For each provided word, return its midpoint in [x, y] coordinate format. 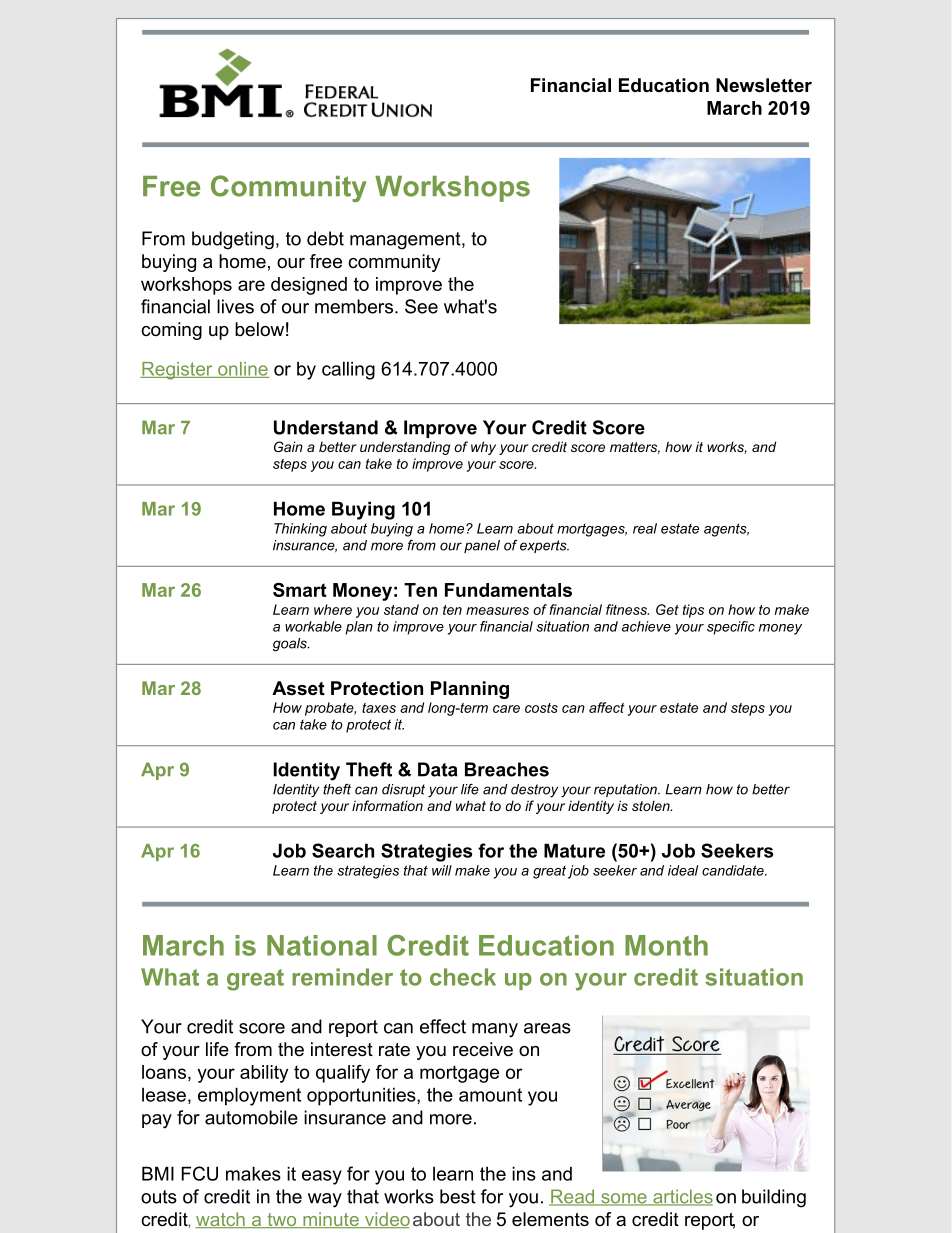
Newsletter [764, 85]
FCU [200, 1173]
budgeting [233, 240]
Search [343, 850]
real [645, 528]
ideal [683, 870]
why [483, 448]
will [442, 870]
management [406, 241]
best [458, 1196]
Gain [288, 446]
